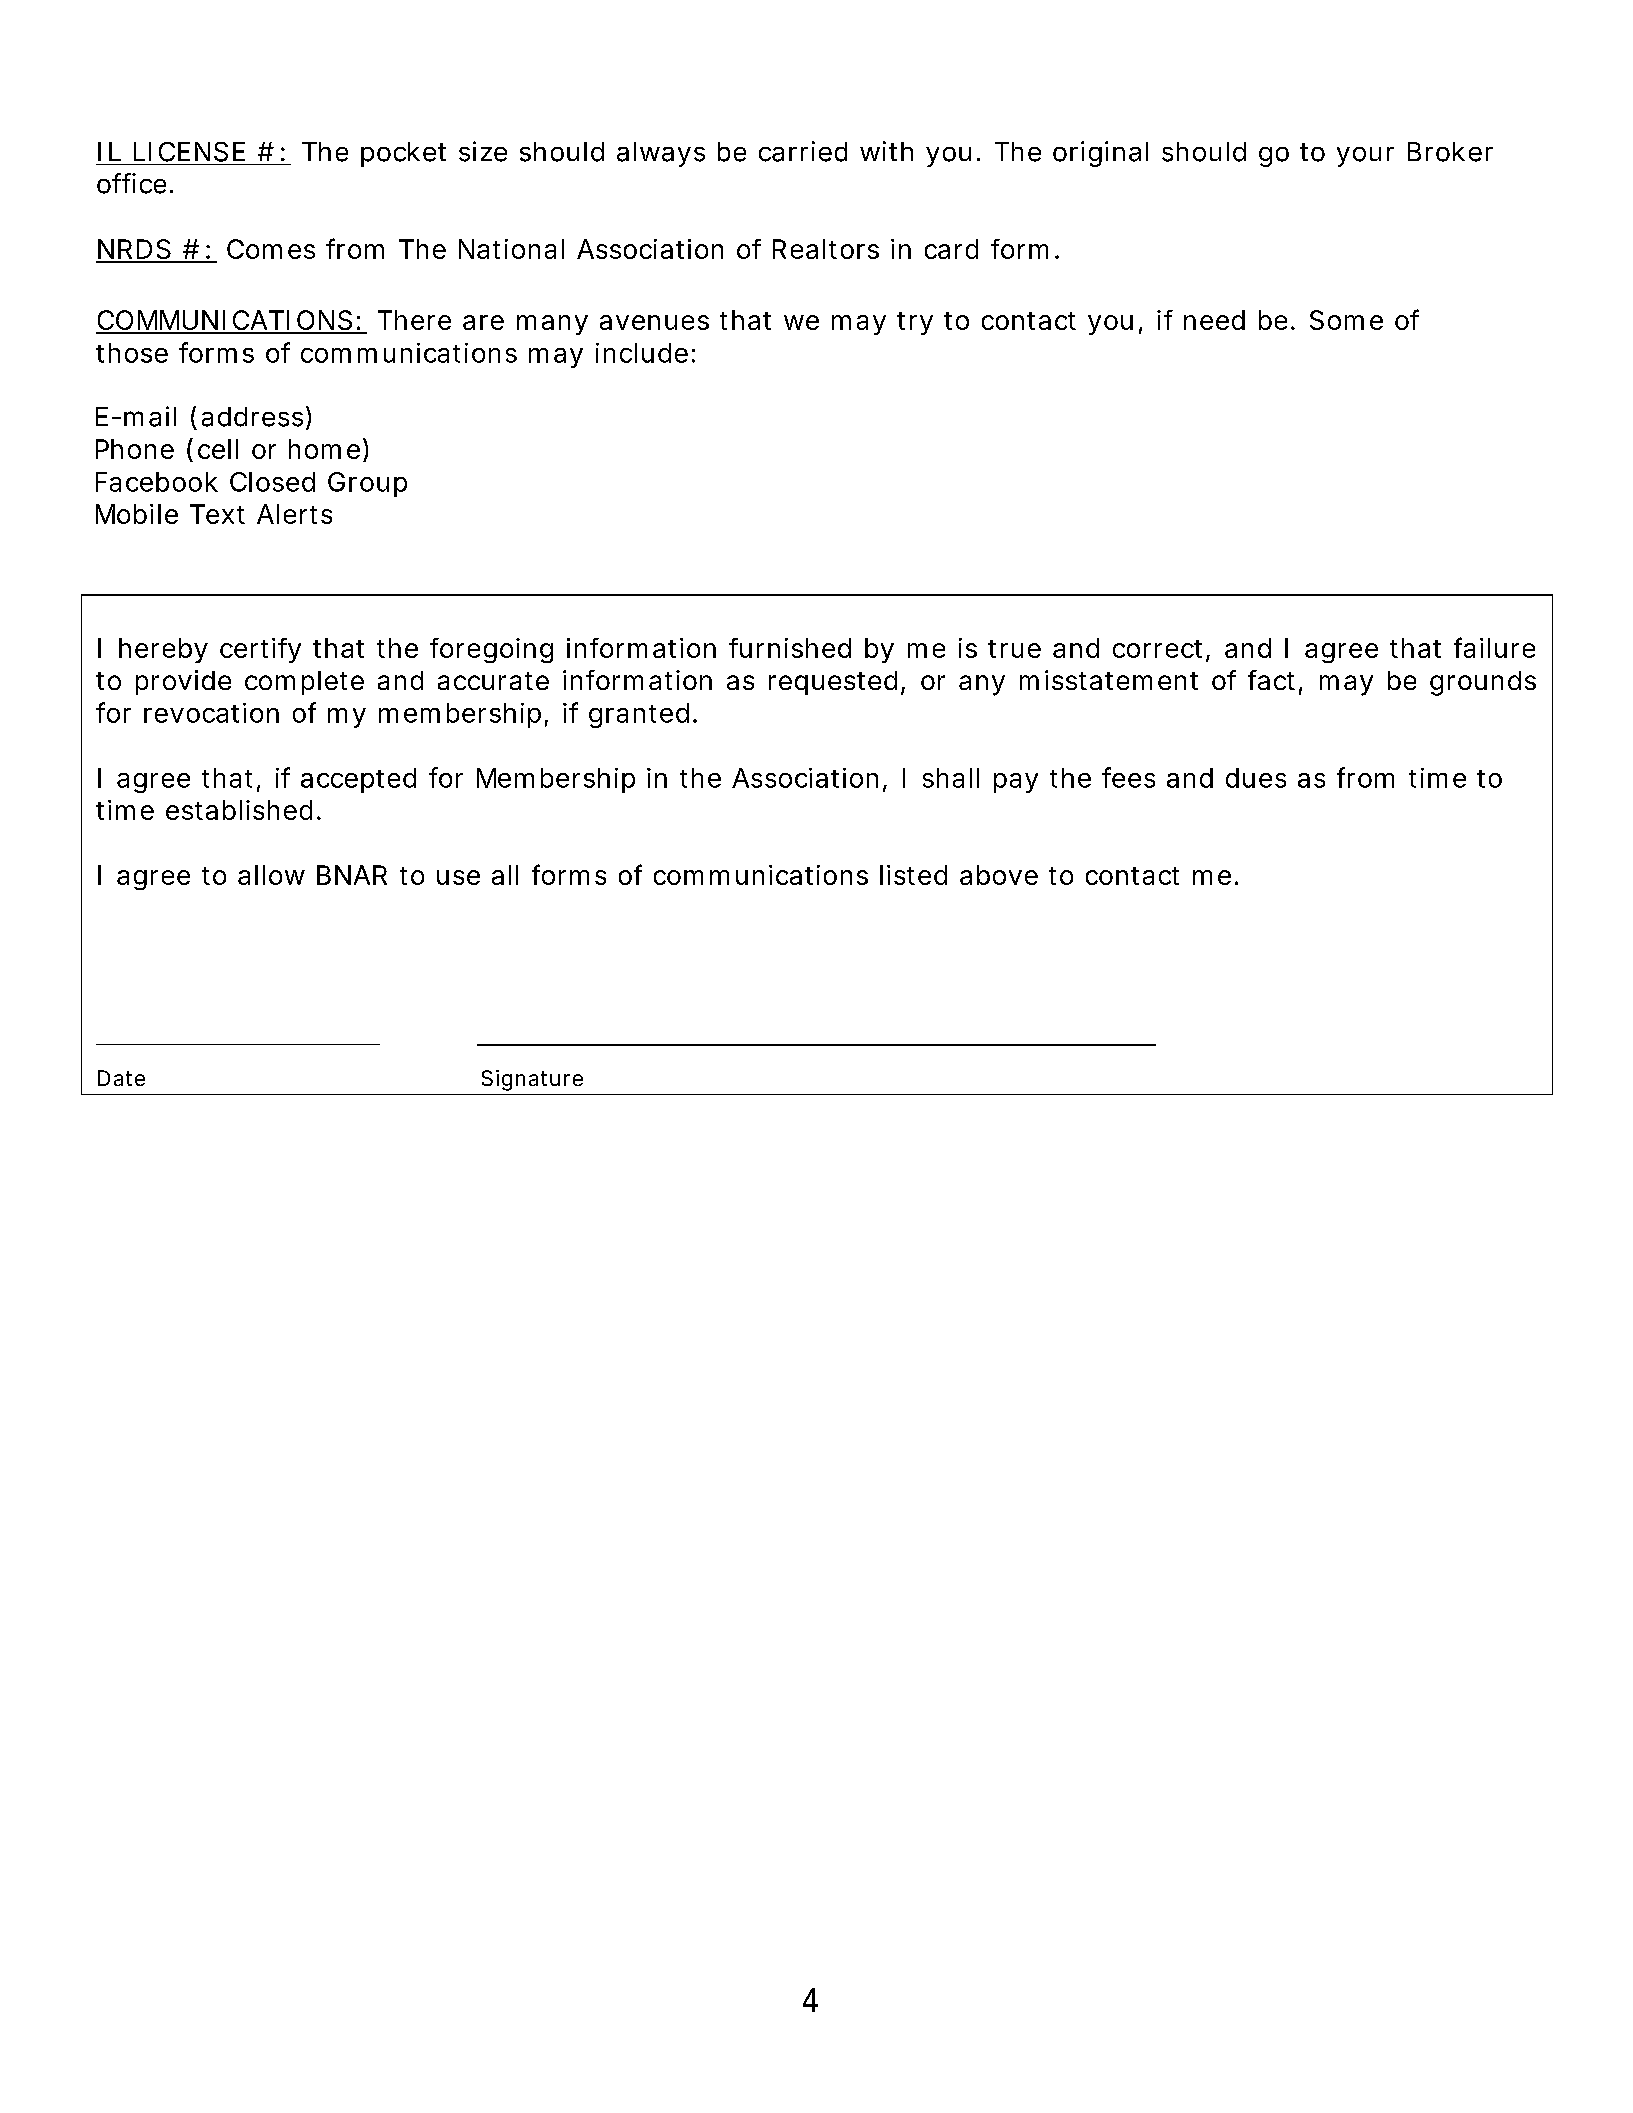 Image resolution: width=1633 pixels, height=2113 pixels. I want to click on LICENSE, so click(189, 152).
